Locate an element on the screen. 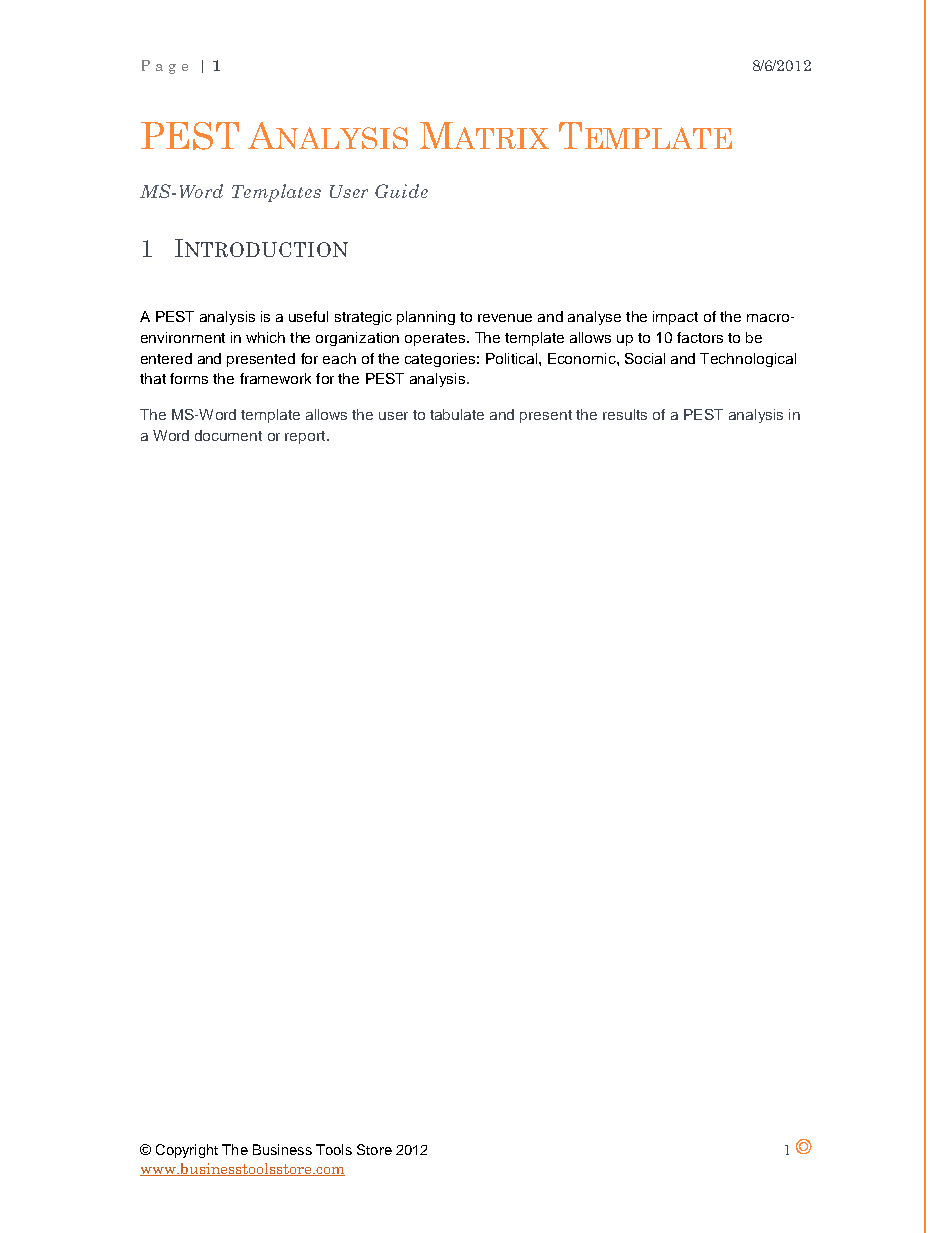 The width and height of the screenshot is (952, 1233). useful is located at coordinates (308, 316).
